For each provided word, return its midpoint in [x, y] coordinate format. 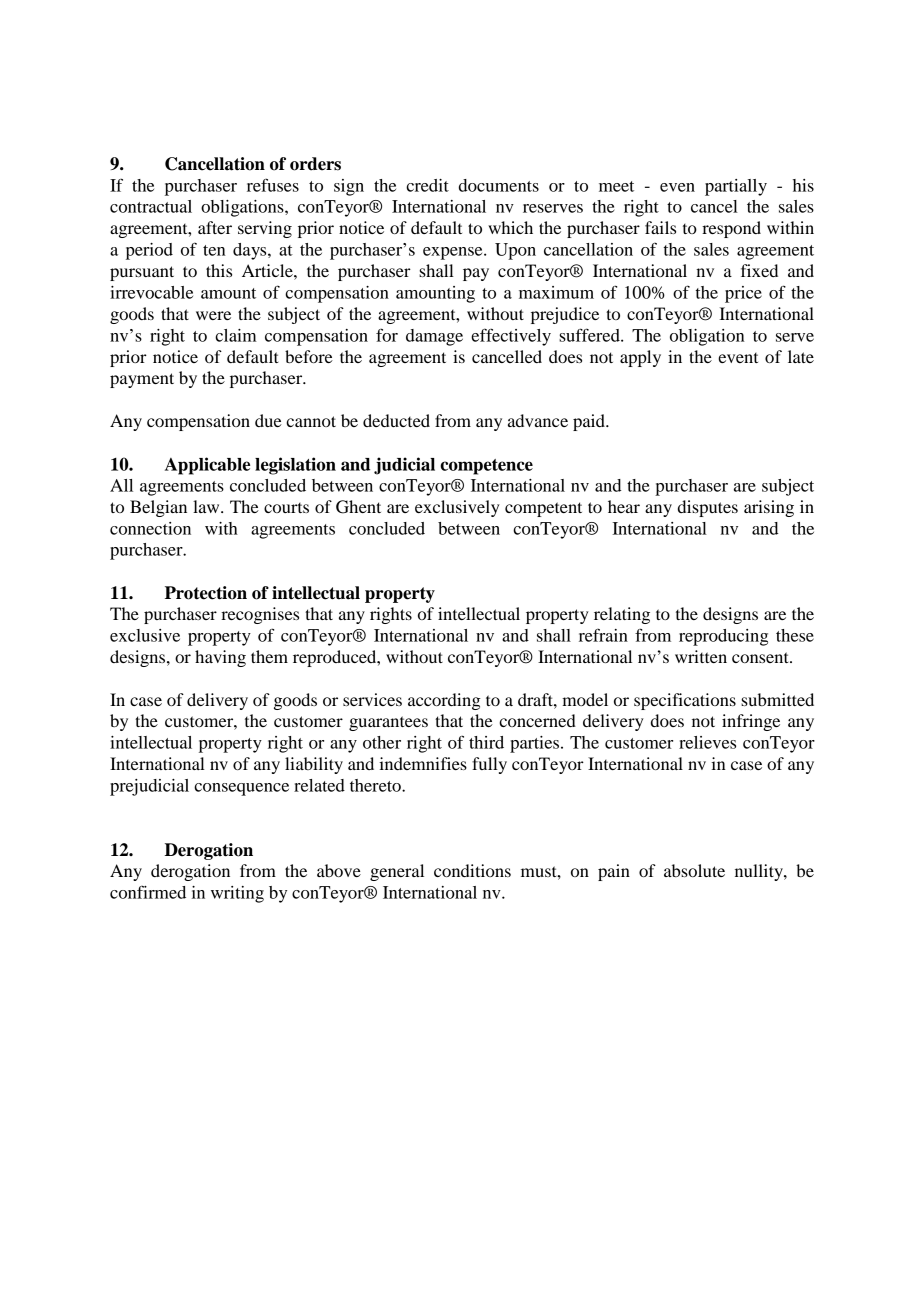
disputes [708, 508]
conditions [472, 870]
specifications [685, 701]
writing [237, 894]
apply [640, 358]
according [444, 701]
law [207, 506]
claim [236, 335]
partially [736, 187]
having [220, 658]
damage [434, 337]
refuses [273, 185]
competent [543, 509]
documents [499, 185]
